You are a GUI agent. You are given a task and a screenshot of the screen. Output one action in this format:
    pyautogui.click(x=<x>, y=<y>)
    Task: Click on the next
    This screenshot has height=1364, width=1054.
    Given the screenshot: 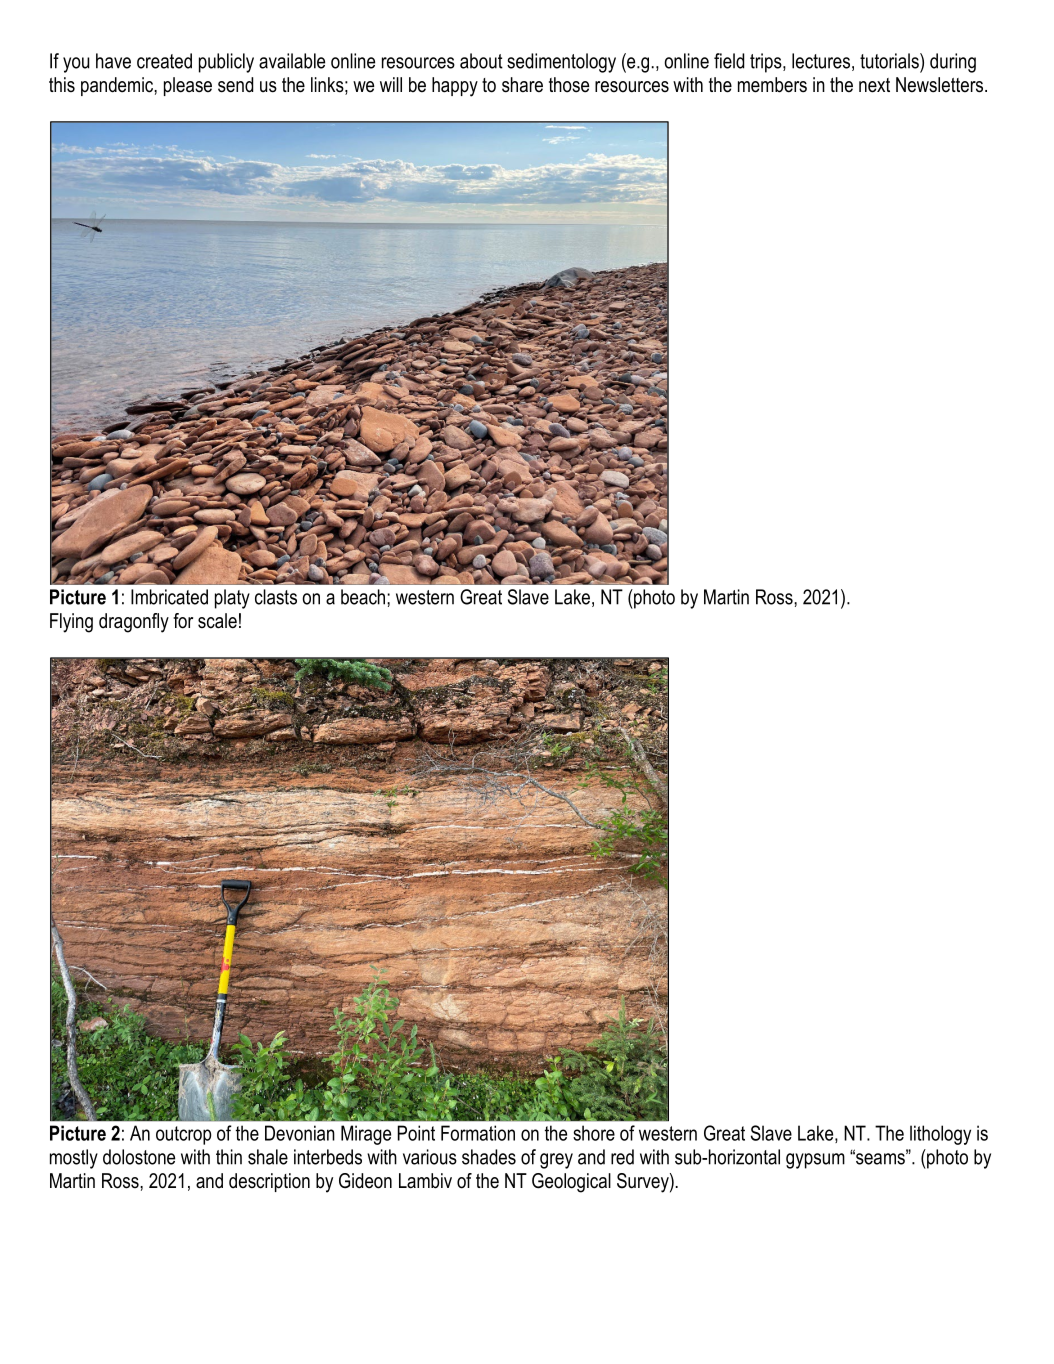 What is the action you would take?
    pyautogui.click(x=874, y=85)
